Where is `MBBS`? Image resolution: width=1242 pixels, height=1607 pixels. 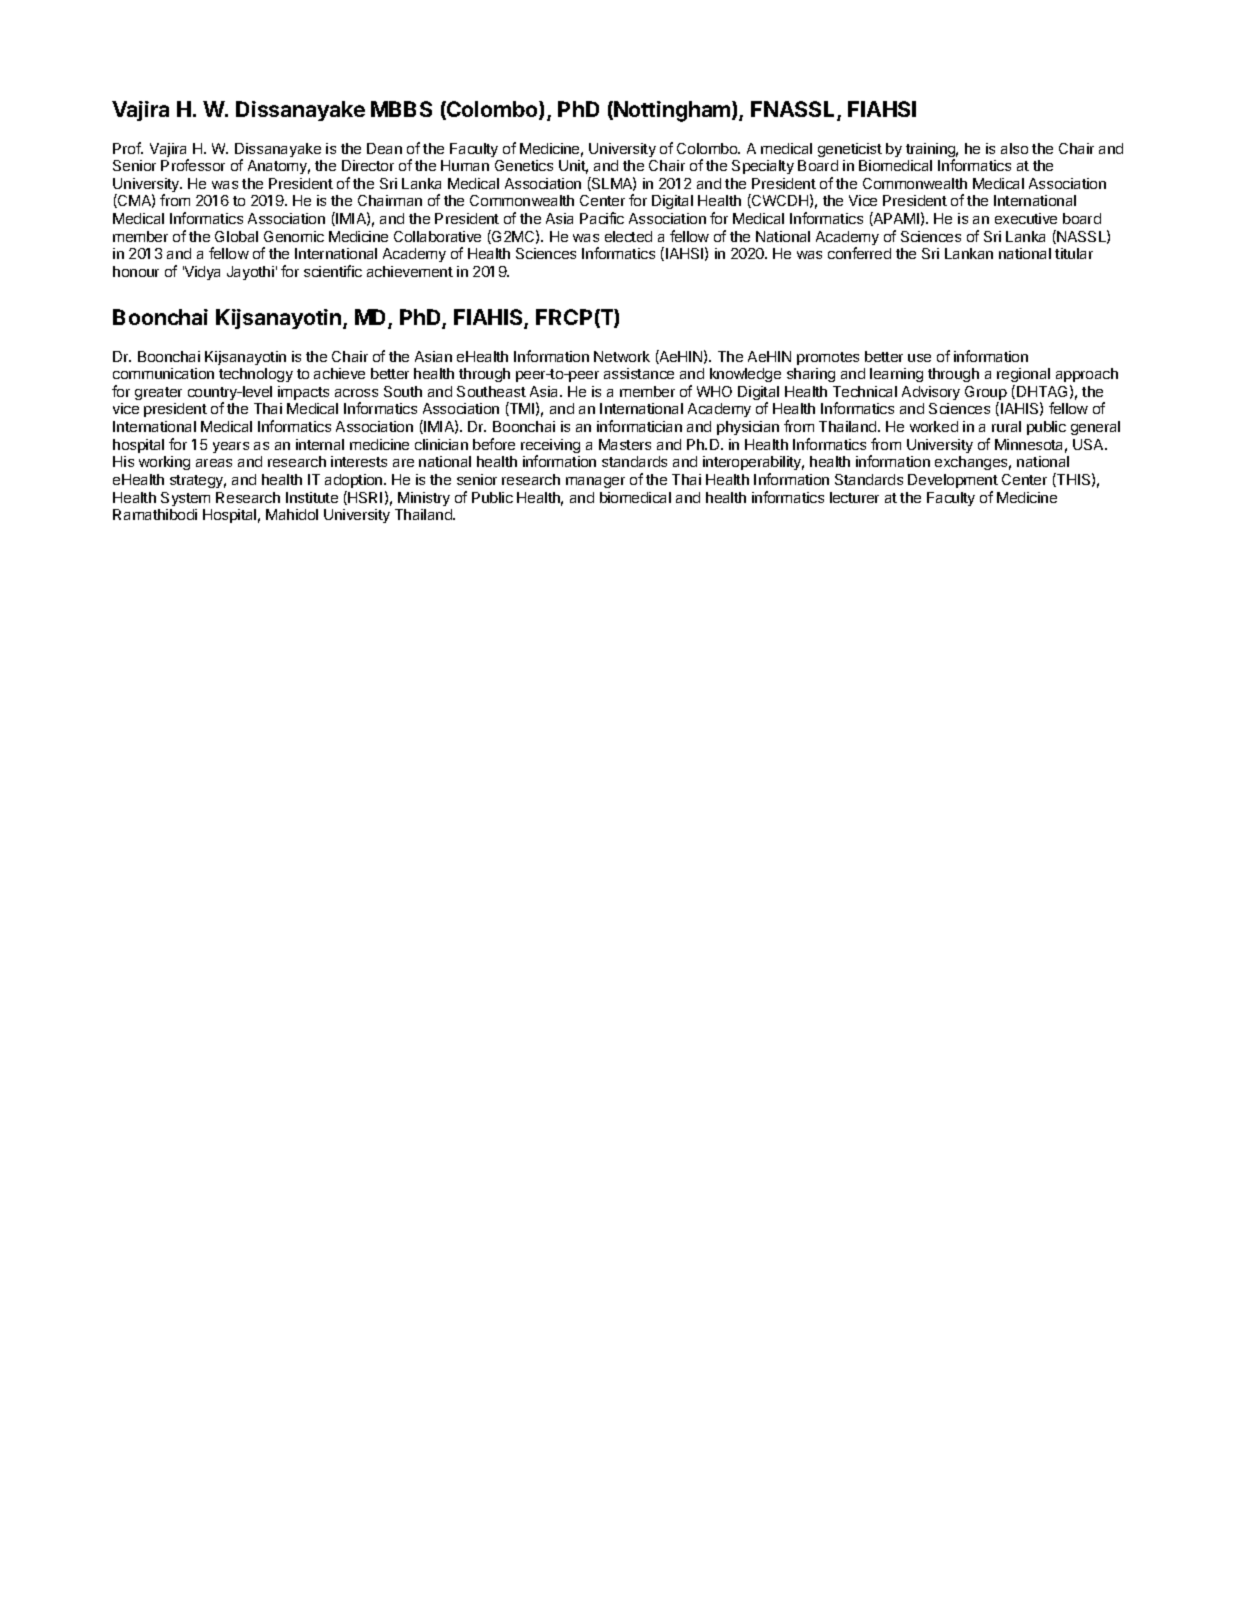 MBBS is located at coordinates (401, 109).
